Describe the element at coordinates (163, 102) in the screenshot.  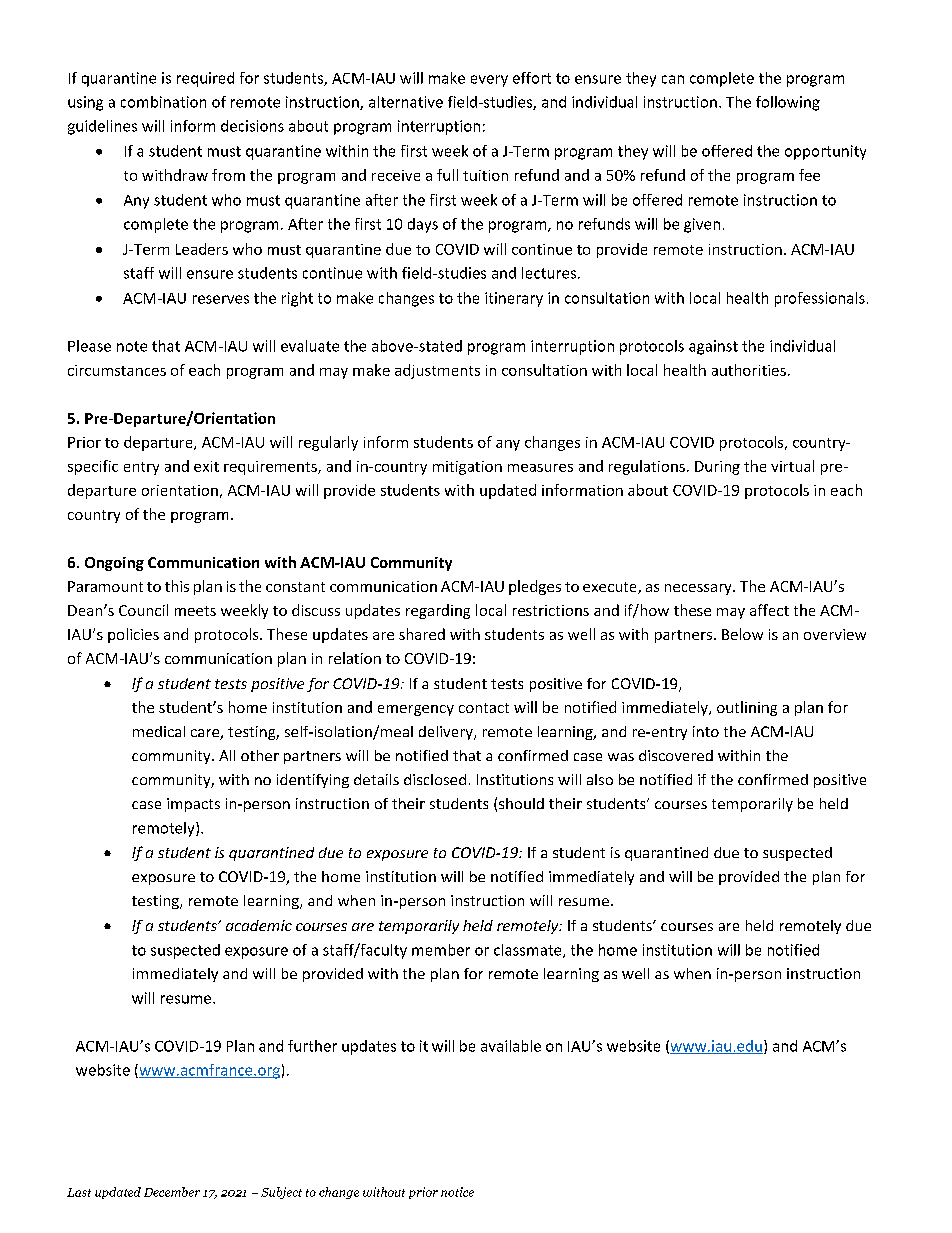
I see `combination` at that location.
